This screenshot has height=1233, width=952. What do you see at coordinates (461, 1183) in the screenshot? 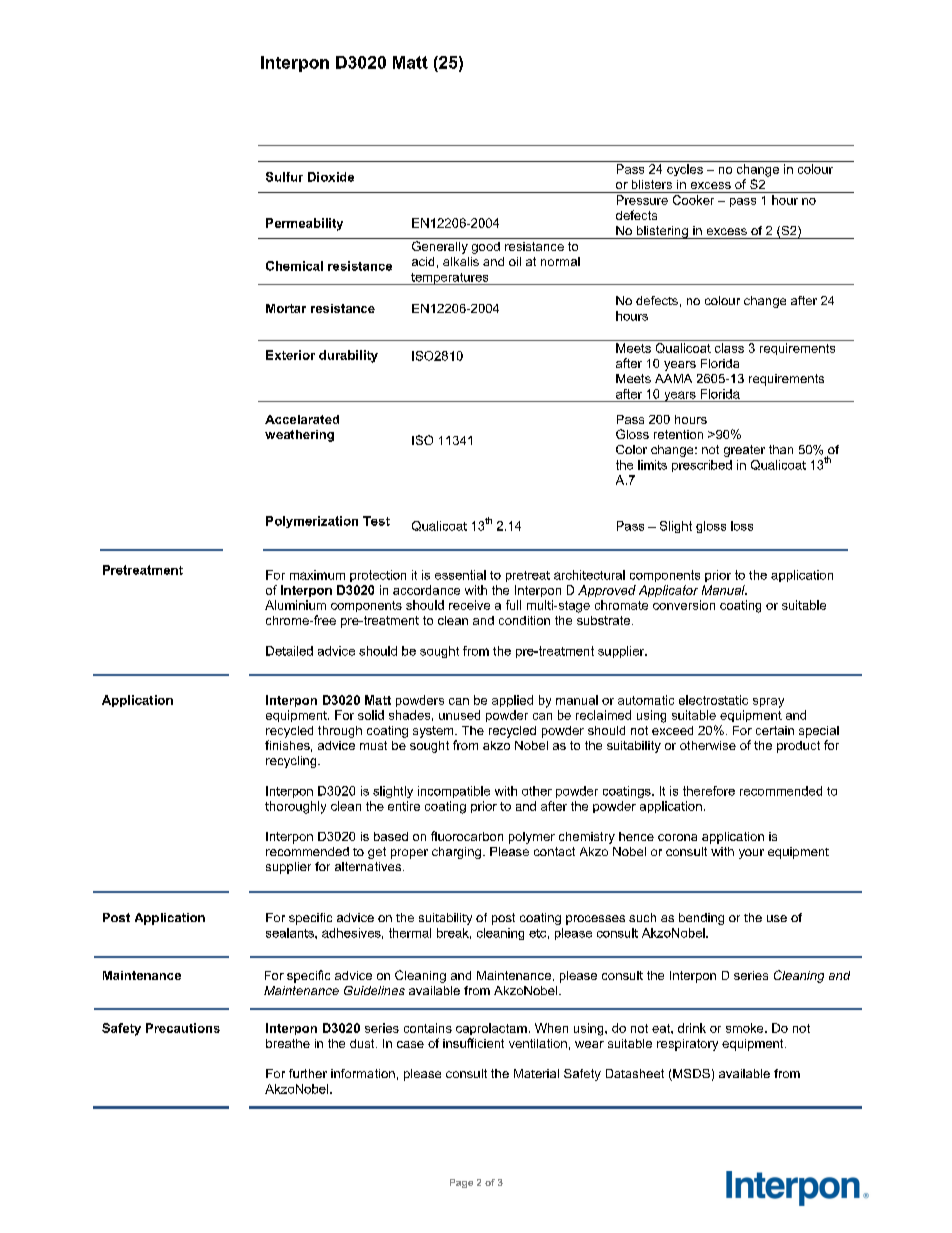
I see `Page` at bounding box center [461, 1183].
